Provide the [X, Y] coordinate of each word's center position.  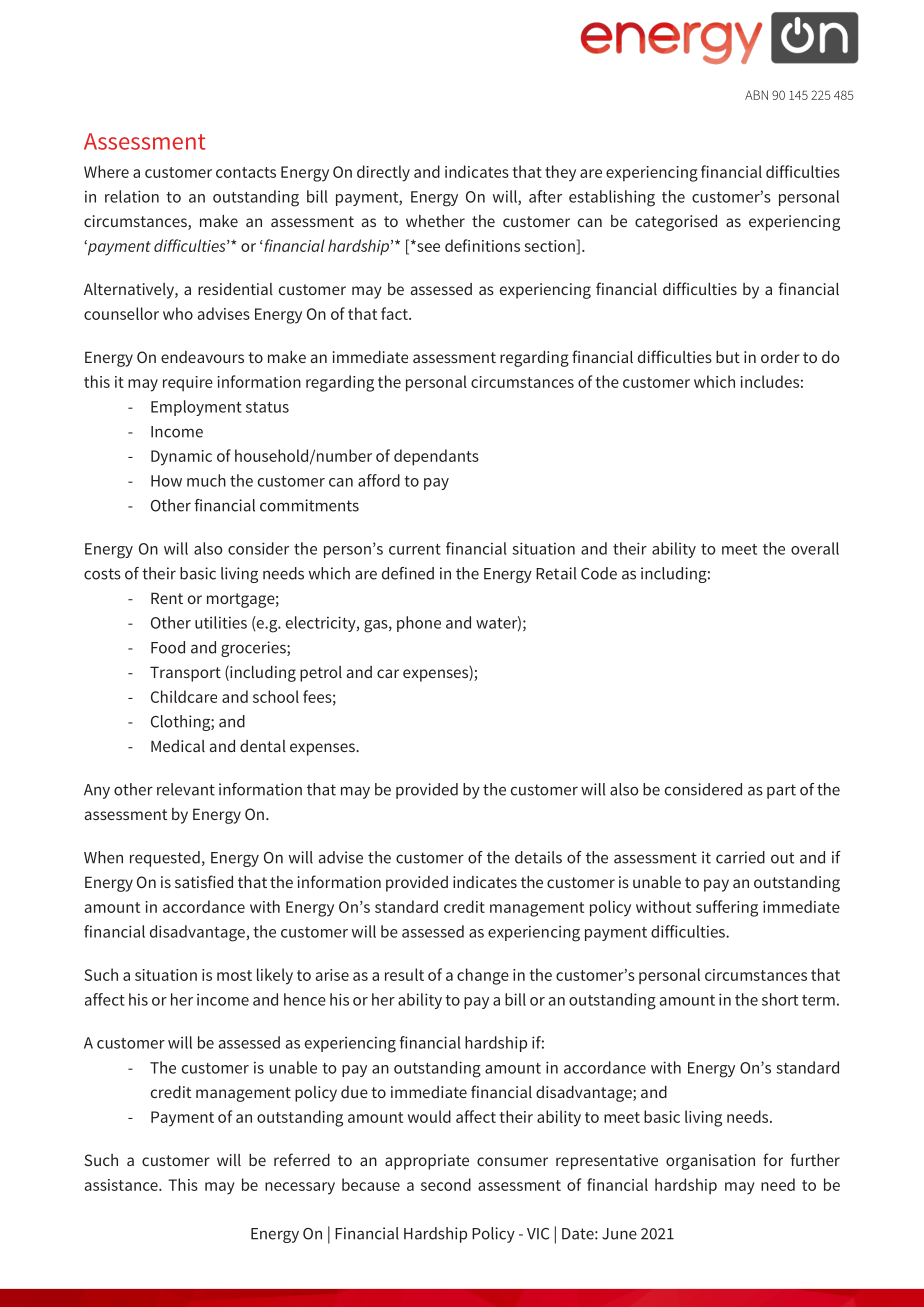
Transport [185, 674]
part [781, 791]
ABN [756, 95]
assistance [122, 1185]
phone [419, 624]
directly [383, 173]
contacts [246, 172]
